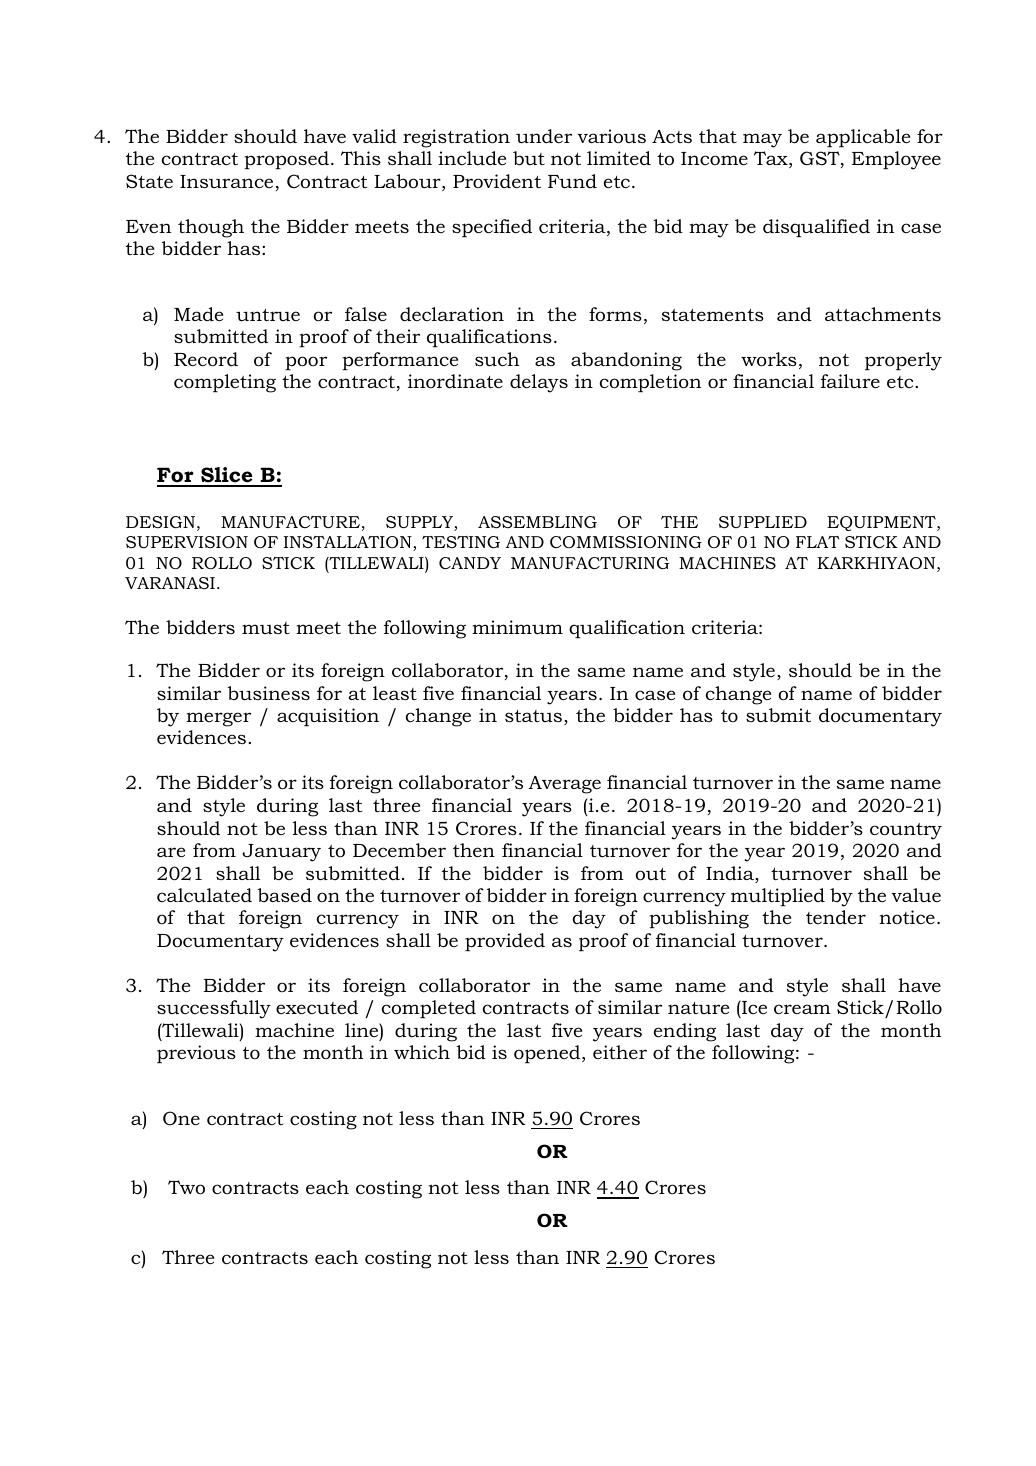 The height and width of the screenshot is (1466, 1036). I want to click on business, so click(269, 693).
